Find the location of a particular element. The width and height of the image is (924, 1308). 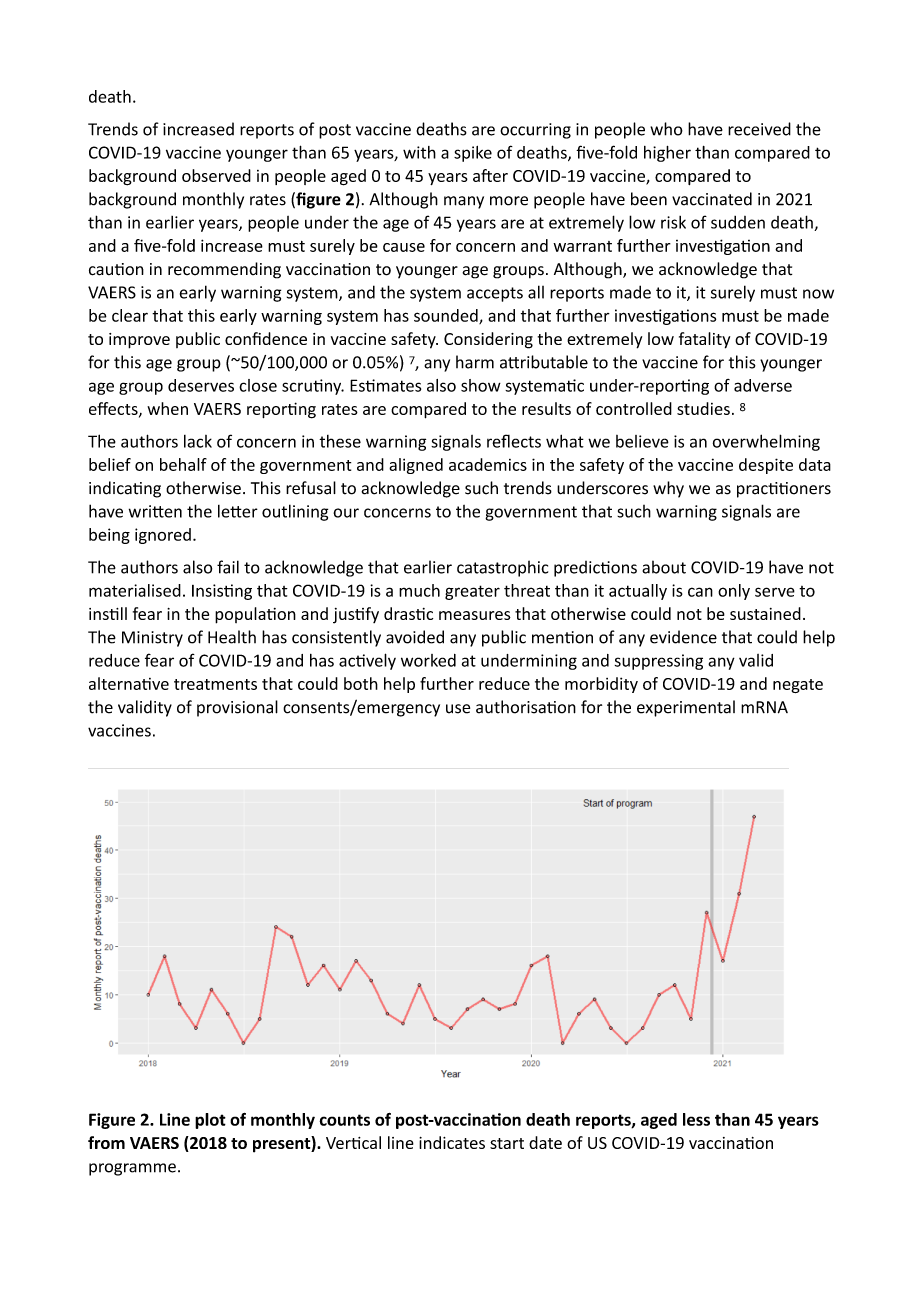

Ministry is located at coordinates (152, 639).
